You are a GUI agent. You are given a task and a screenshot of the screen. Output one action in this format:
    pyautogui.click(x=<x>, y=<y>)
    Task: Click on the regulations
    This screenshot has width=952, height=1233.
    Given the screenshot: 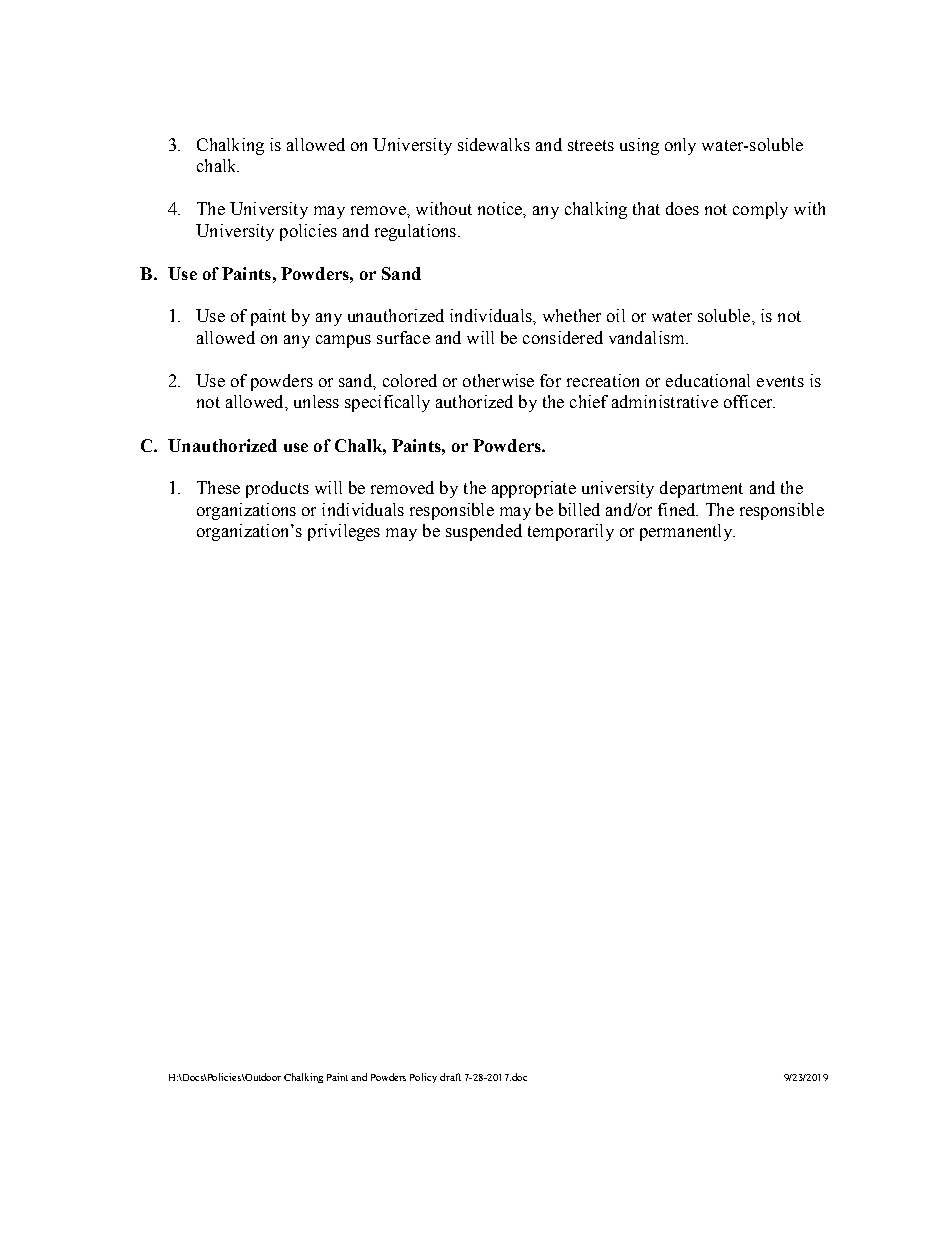 What is the action you would take?
    pyautogui.click(x=417, y=232)
